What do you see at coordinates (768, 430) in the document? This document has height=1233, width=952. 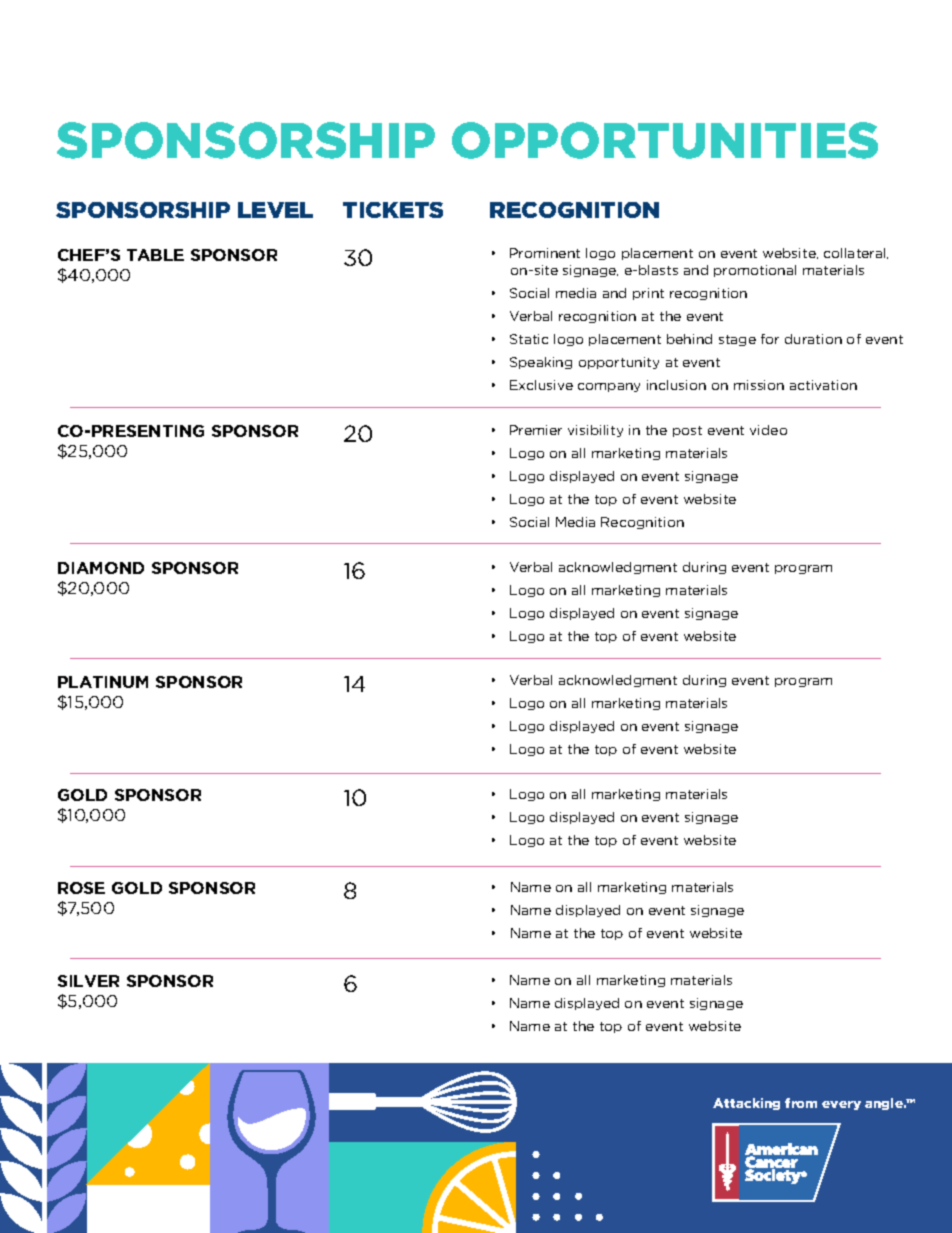 I see `video` at bounding box center [768, 430].
